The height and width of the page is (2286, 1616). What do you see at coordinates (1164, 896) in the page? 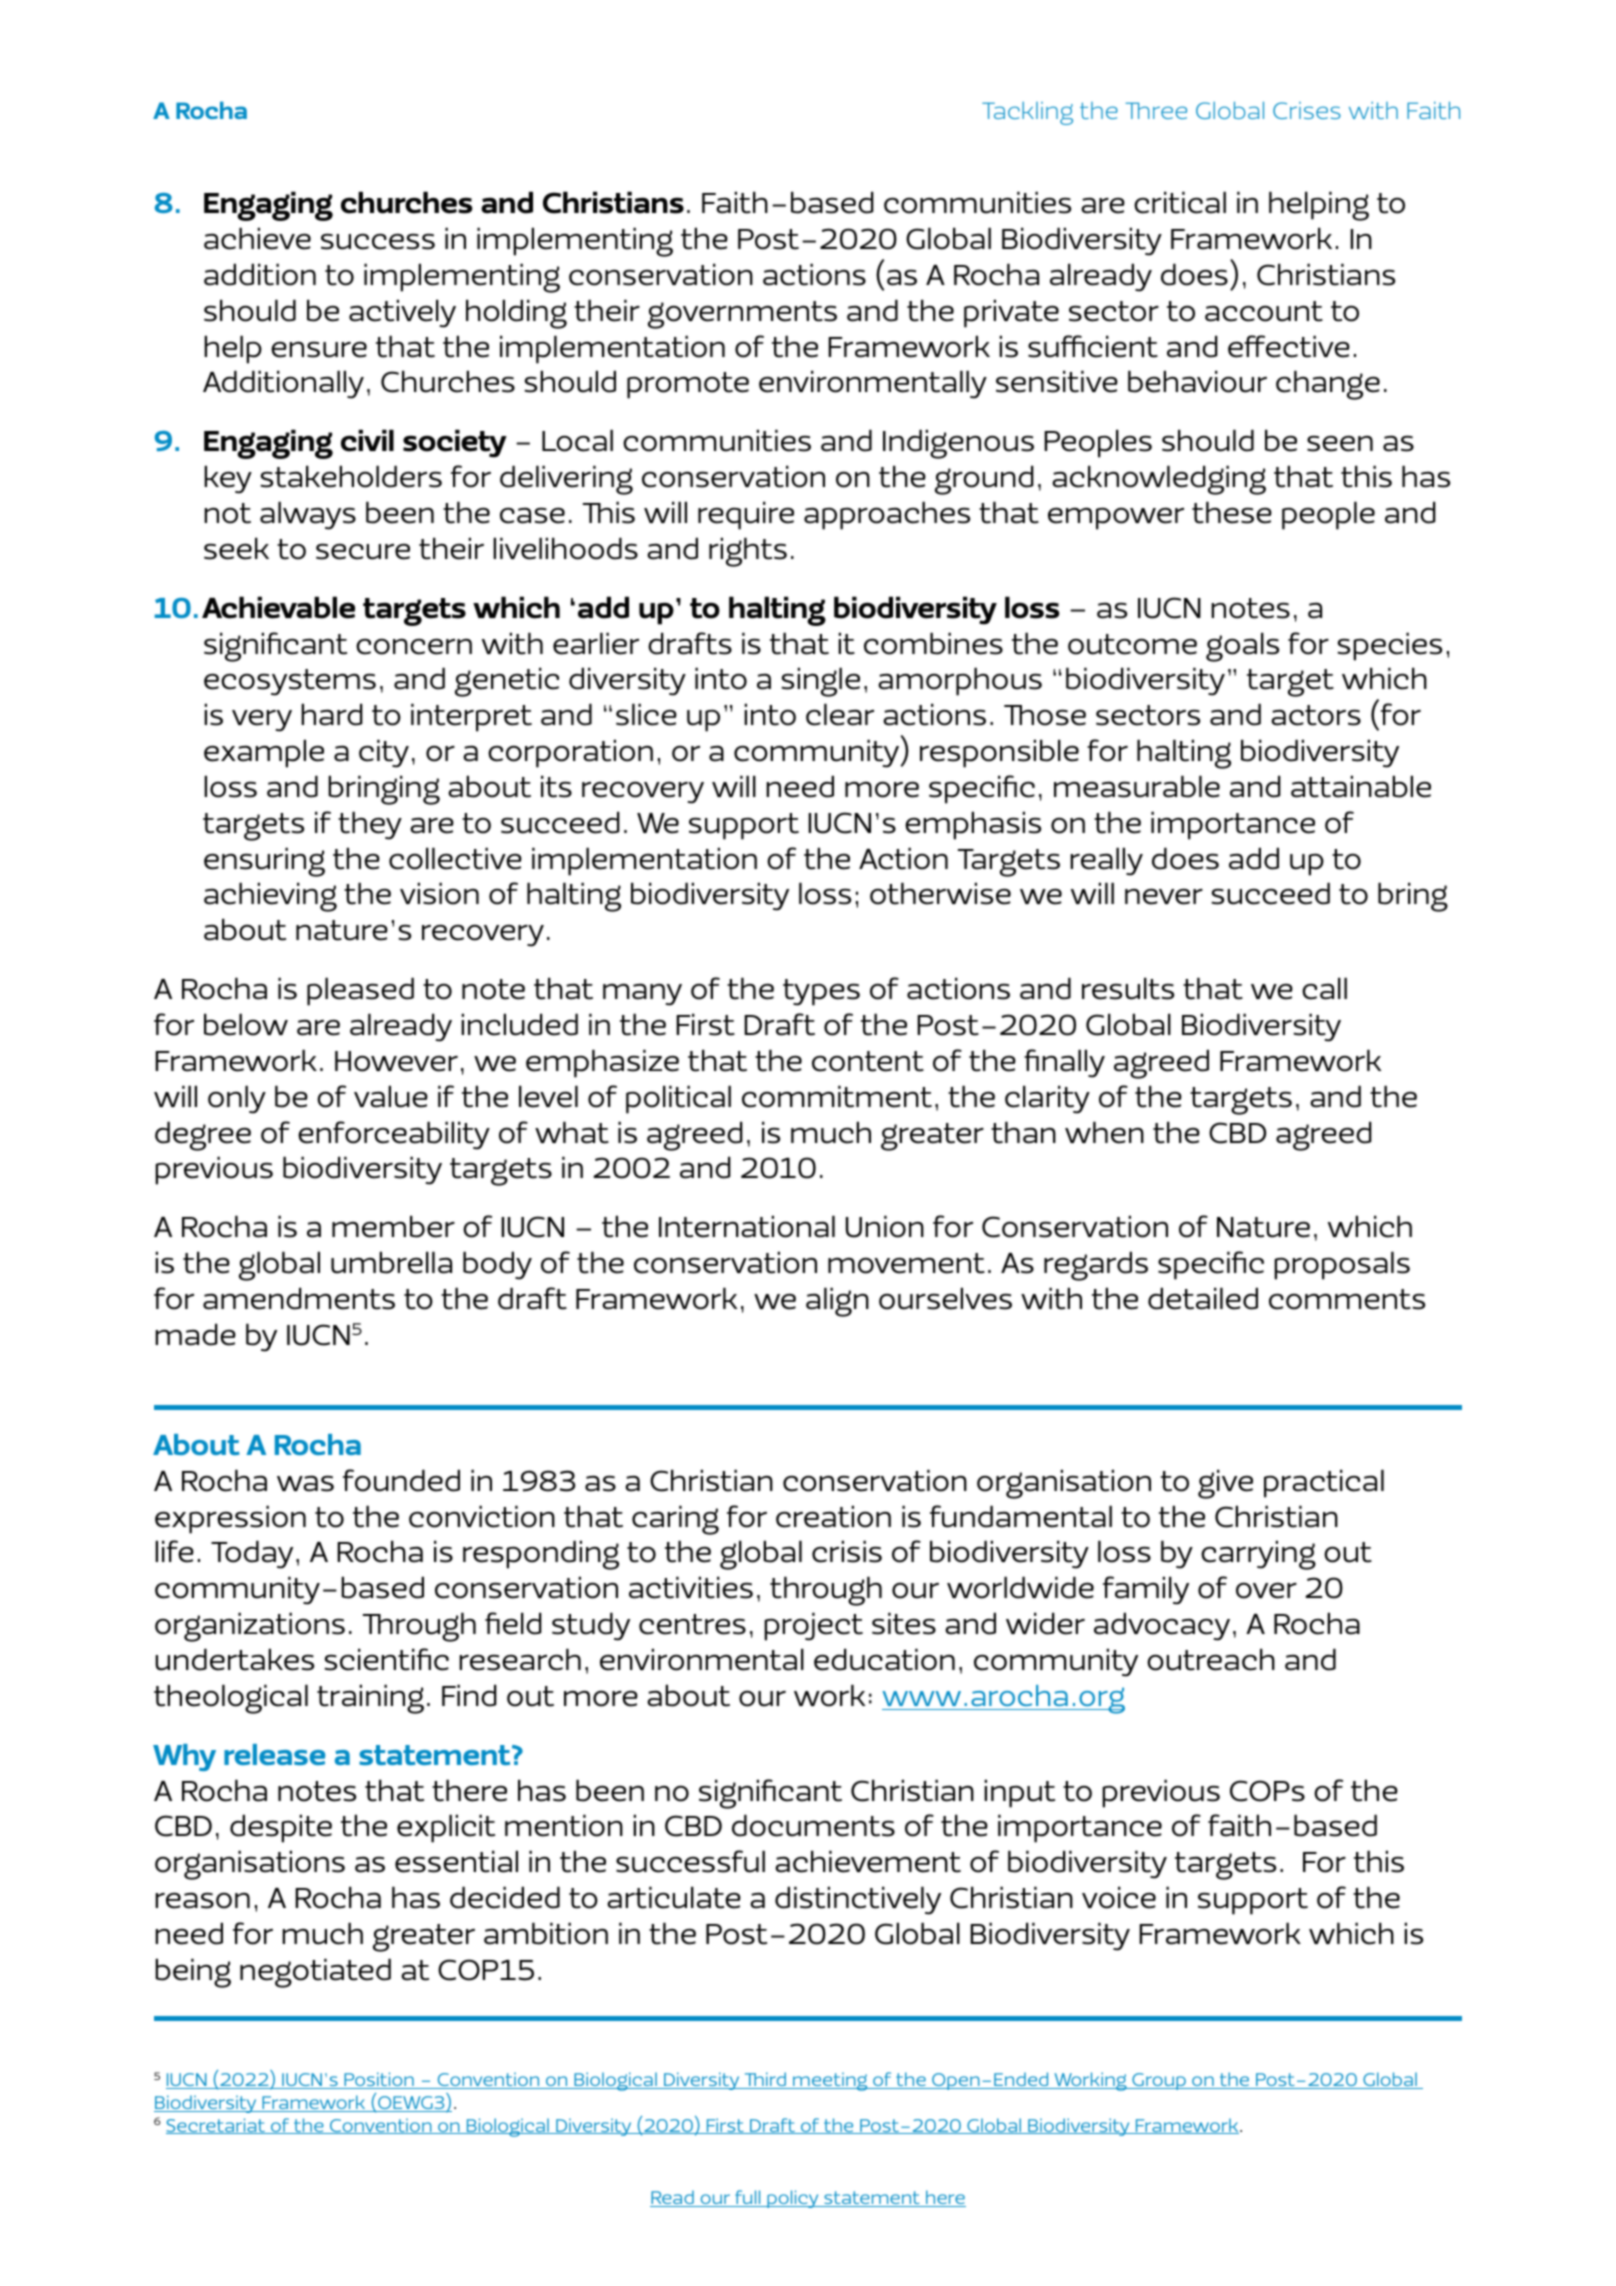
I see `never` at bounding box center [1164, 896].
